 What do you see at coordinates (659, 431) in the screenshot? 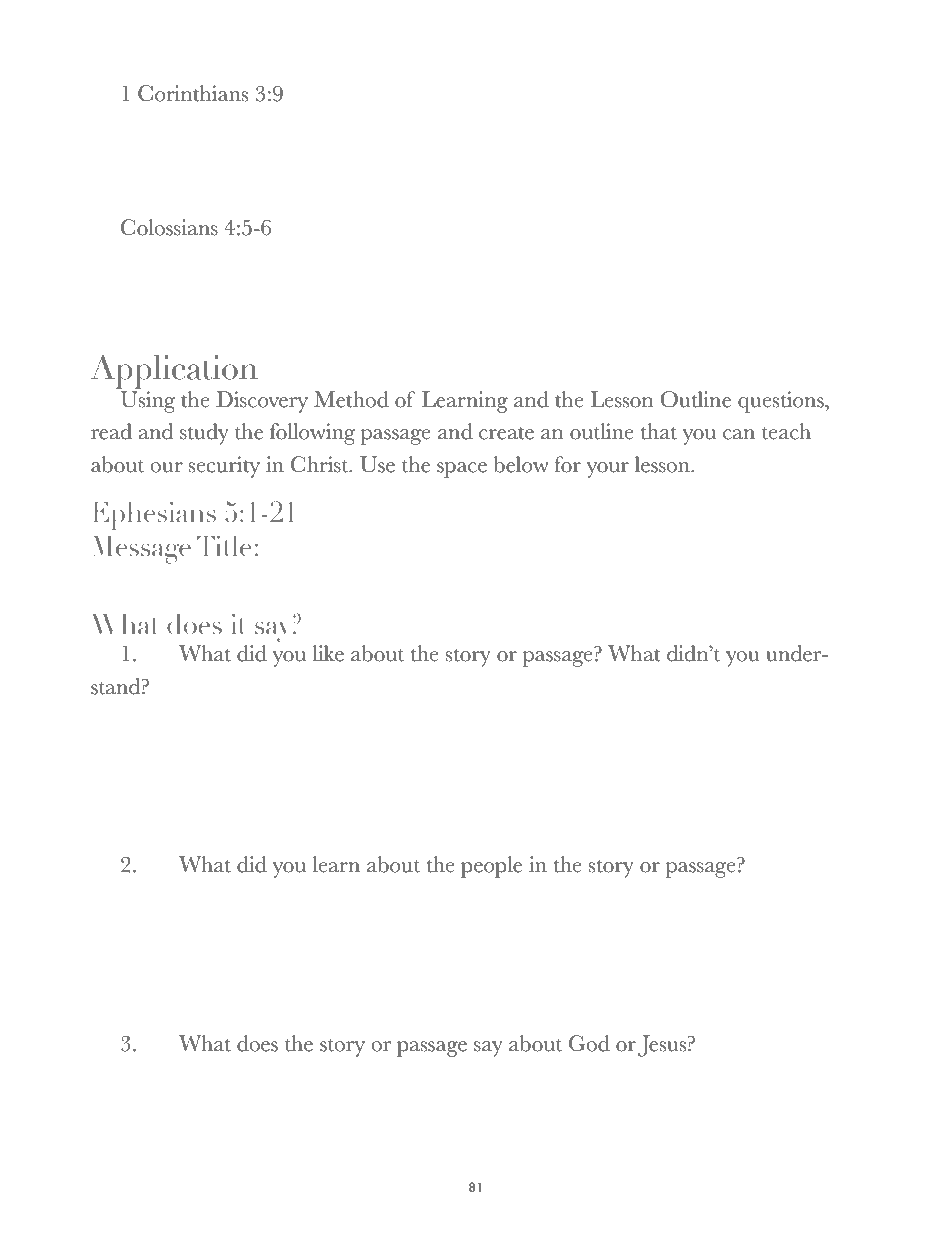
I see `that` at bounding box center [659, 431].
